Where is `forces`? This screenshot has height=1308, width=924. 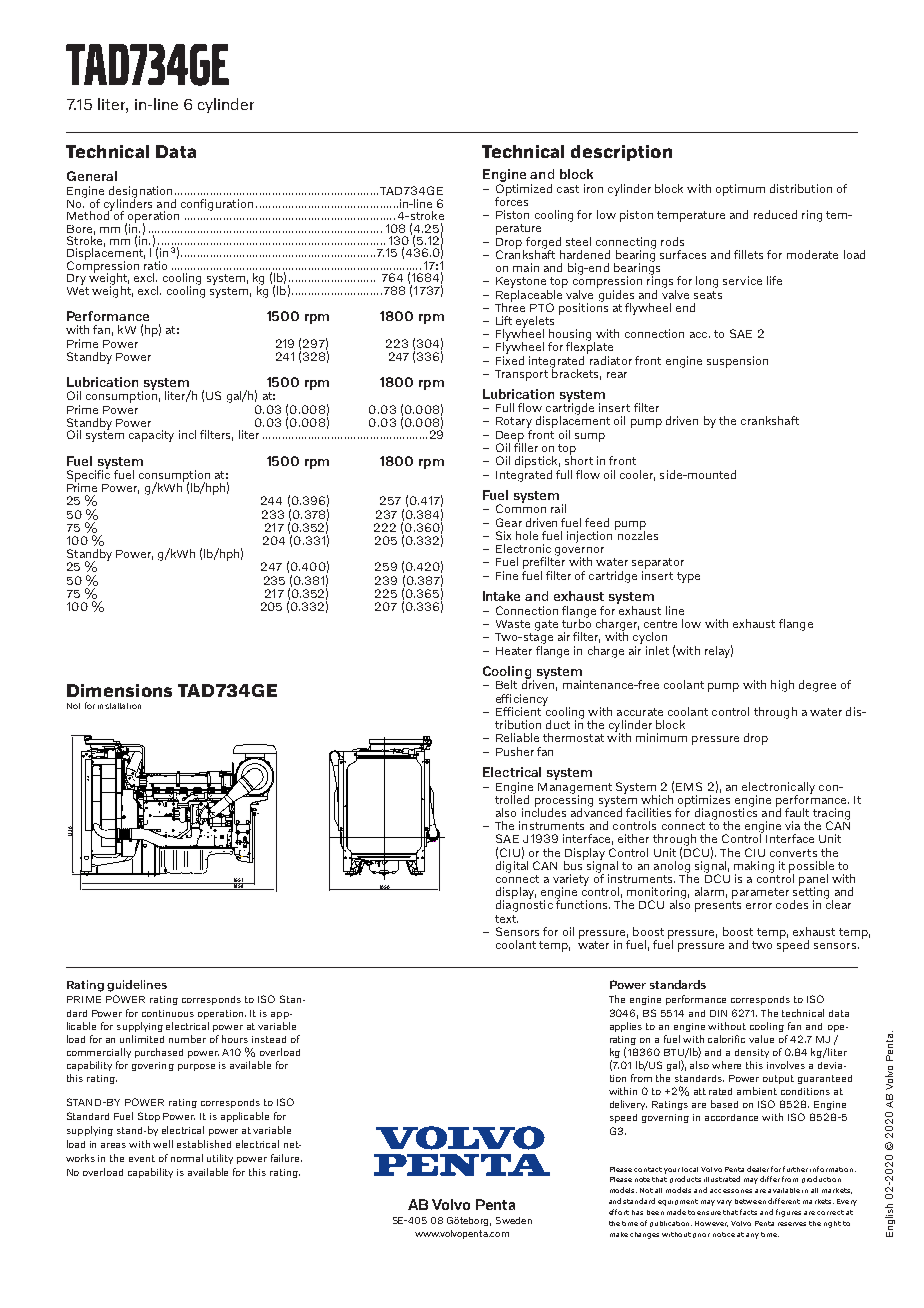 forces is located at coordinates (511, 200).
